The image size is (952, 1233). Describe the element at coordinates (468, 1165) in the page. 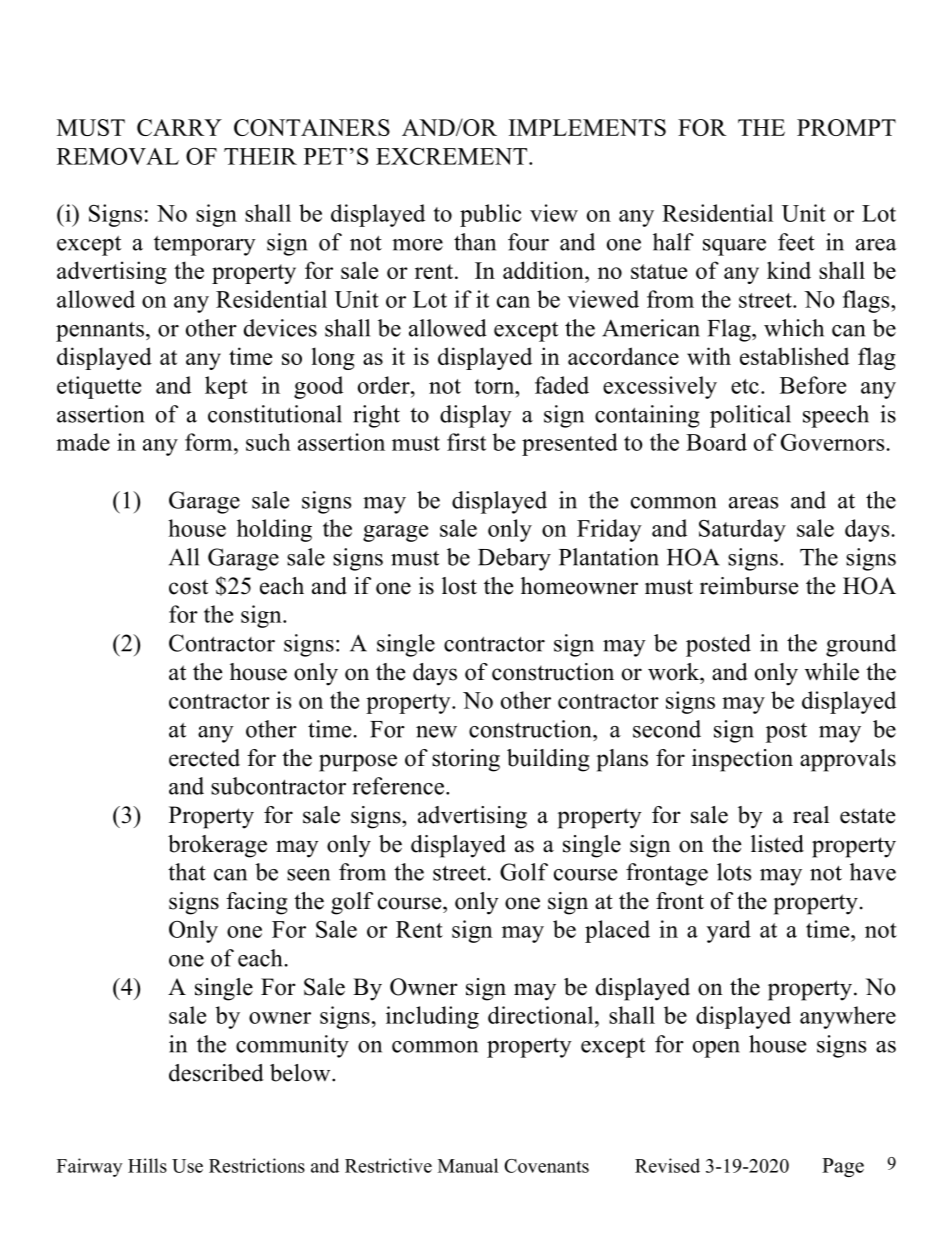

I see `Manual` at that location.
